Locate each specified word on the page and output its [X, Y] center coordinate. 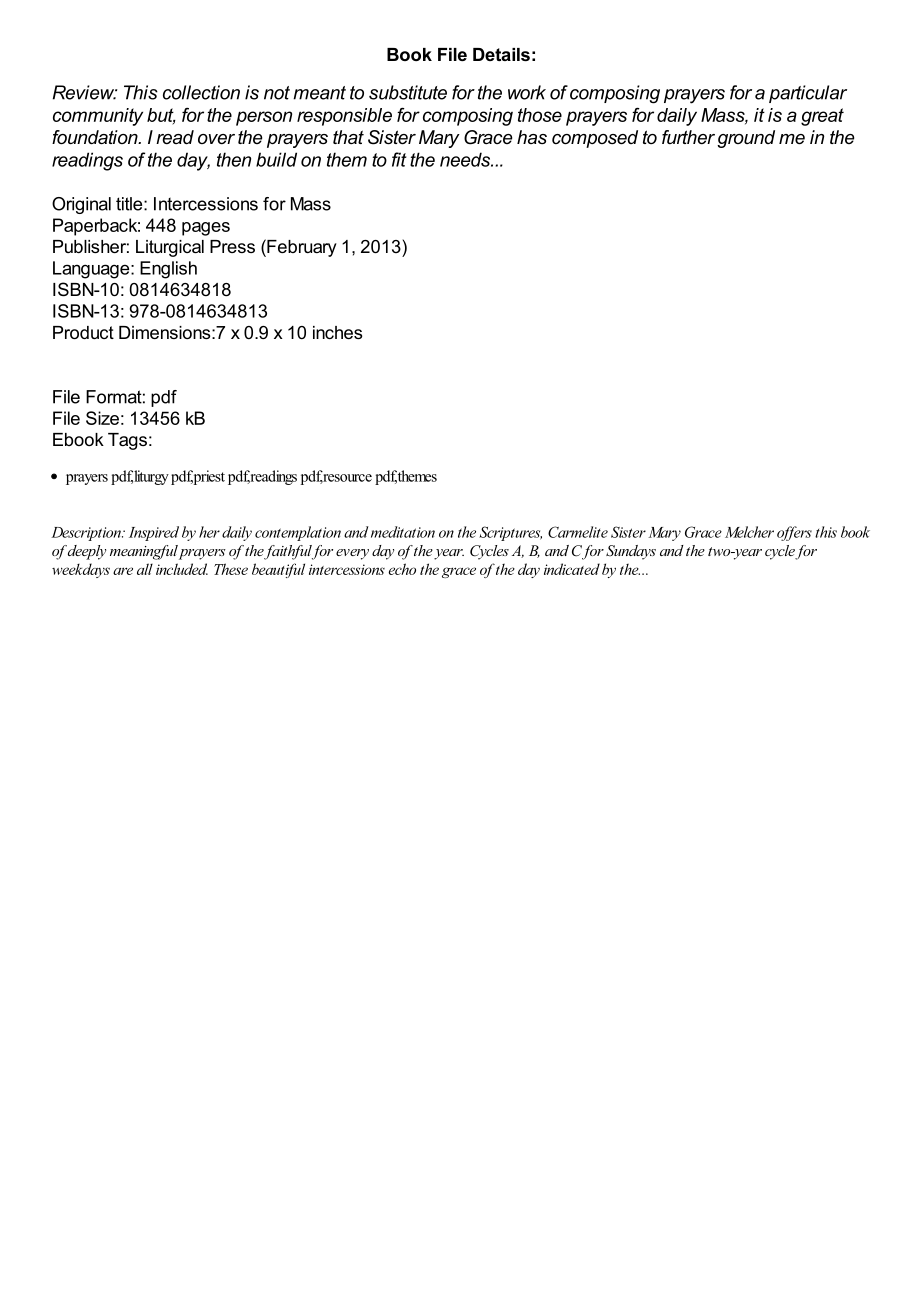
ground [746, 139]
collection [201, 92]
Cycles [489, 552]
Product [83, 332]
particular [808, 94]
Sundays [631, 552]
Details [501, 54]
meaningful [144, 552]
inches [337, 332]
